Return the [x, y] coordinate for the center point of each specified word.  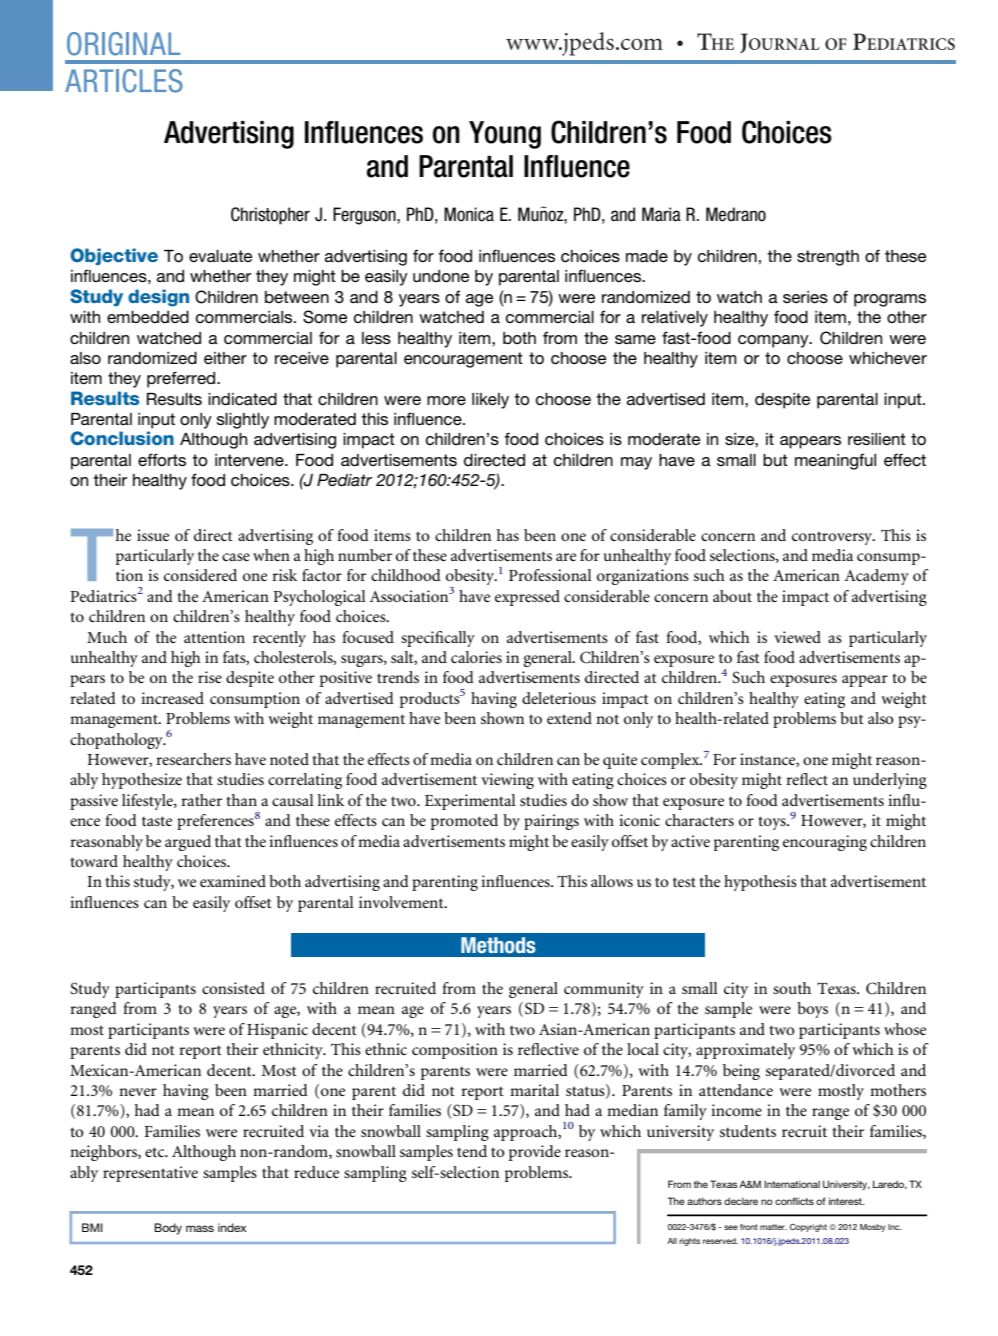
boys [812, 1010]
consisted [233, 988]
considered [200, 575]
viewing [507, 781]
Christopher [270, 216]
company [774, 341]
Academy [877, 577]
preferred [182, 379]
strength [828, 258]
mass [200, 1228]
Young [505, 135]
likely [490, 401]
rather [201, 800]
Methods [498, 945]
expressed [527, 598]
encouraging [825, 843]
